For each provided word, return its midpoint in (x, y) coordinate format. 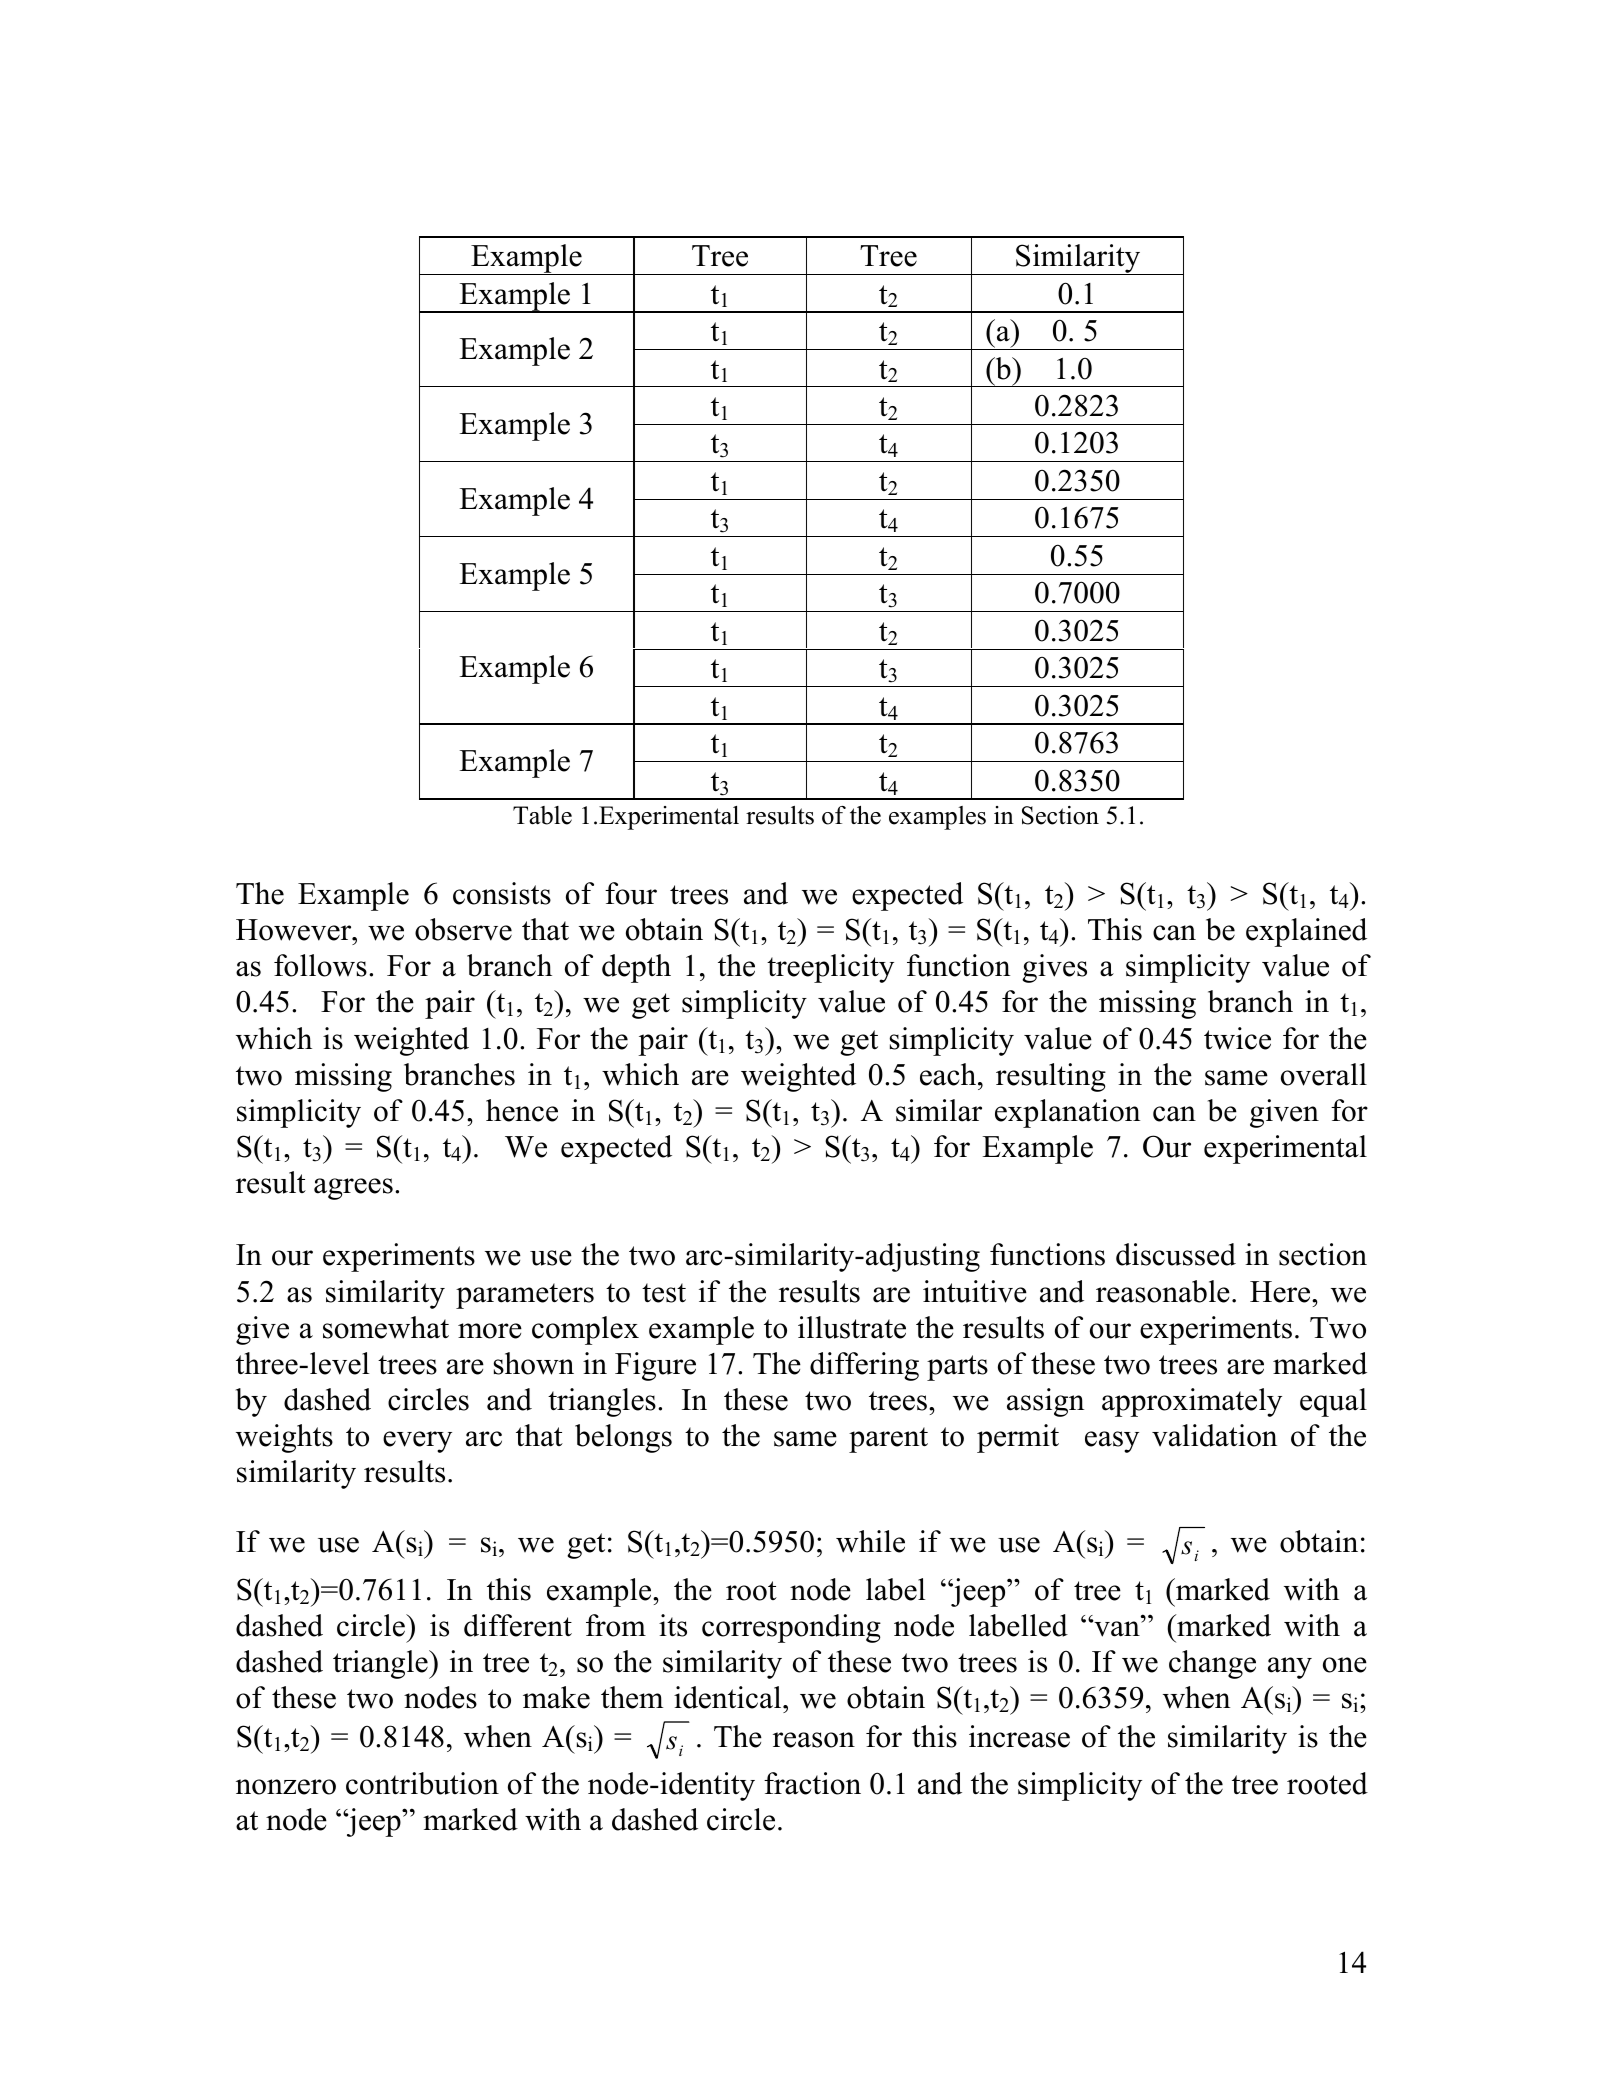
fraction (812, 1783)
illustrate (852, 1327)
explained (1306, 932)
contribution (422, 1783)
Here (1281, 1292)
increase (1019, 1736)
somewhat (386, 1327)
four (631, 893)
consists (502, 893)
